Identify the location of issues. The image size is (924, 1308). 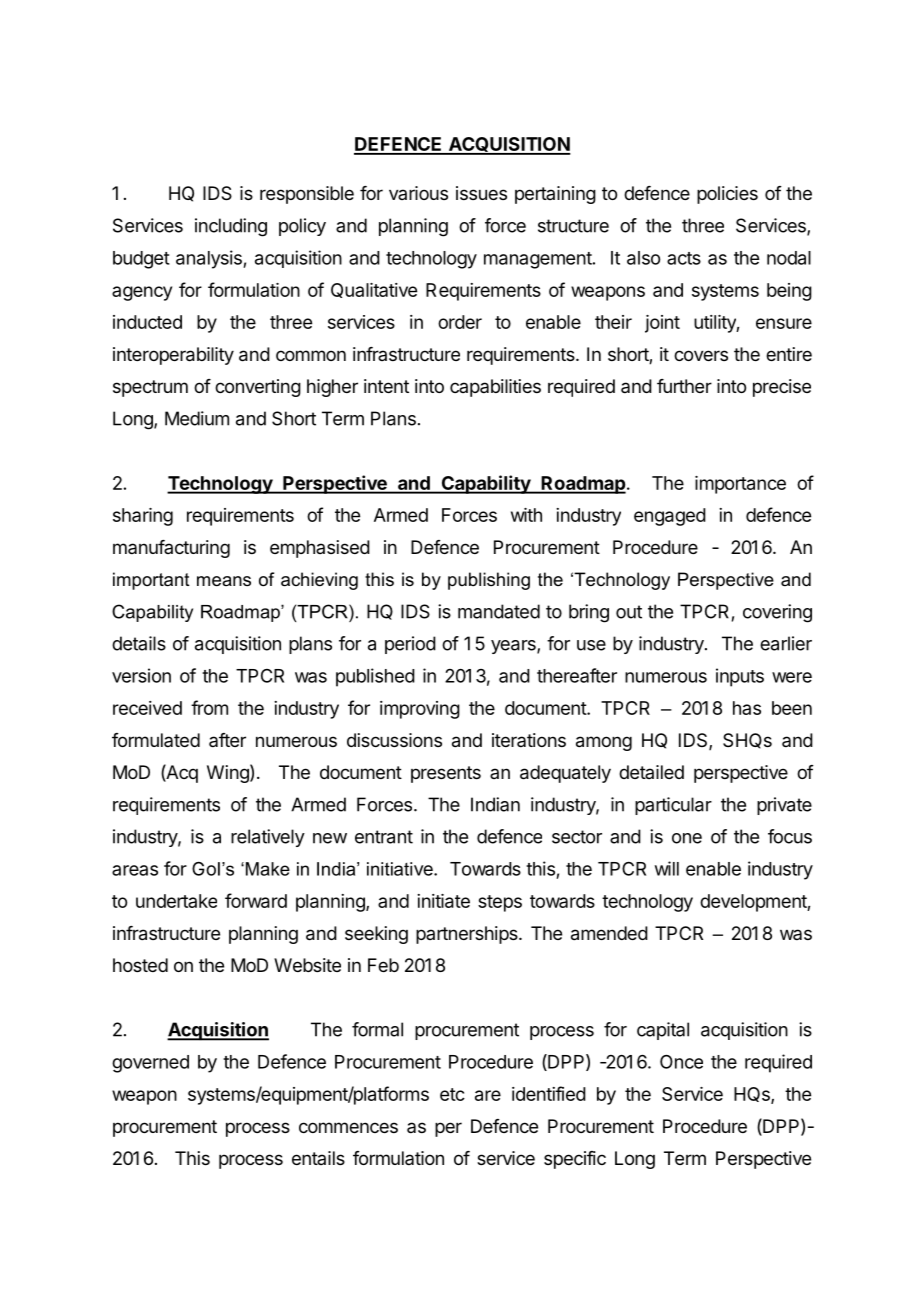
(481, 193).
